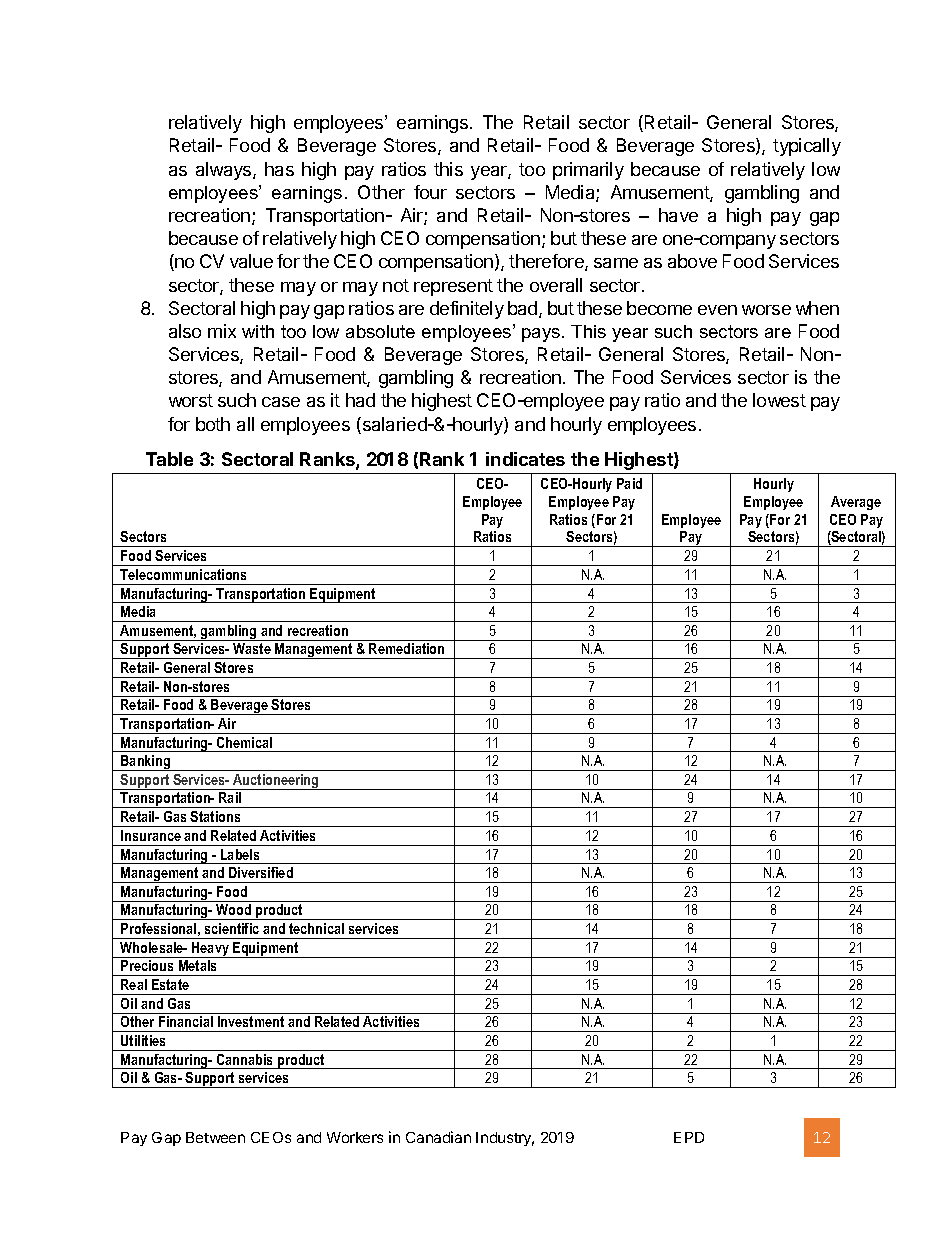 This screenshot has width=952, height=1233. Describe the element at coordinates (215, 1137) in the screenshot. I see `Between` at that location.
